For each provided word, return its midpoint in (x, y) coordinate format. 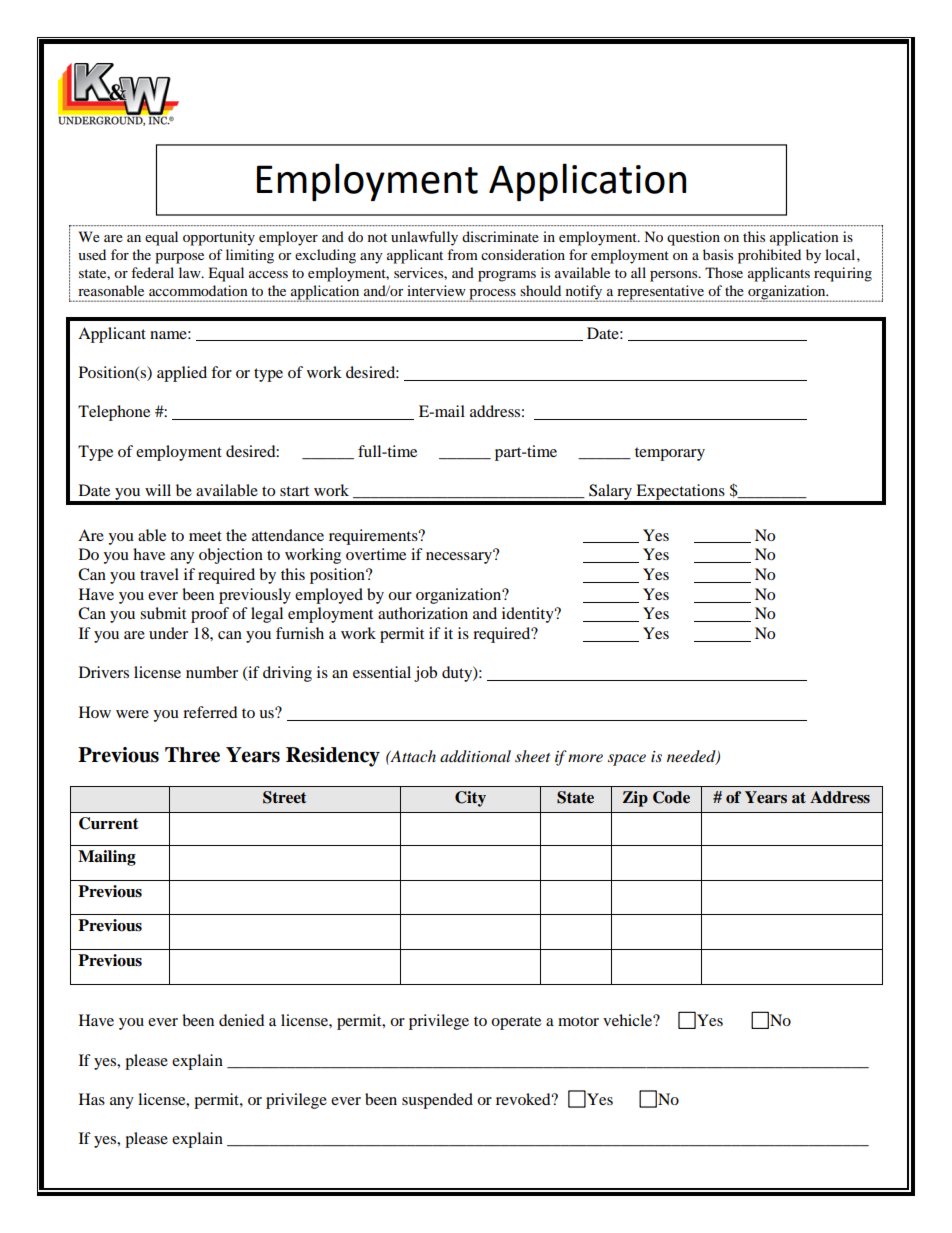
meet (205, 536)
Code (671, 797)
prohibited (769, 256)
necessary (460, 557)
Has (92, 1099)
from (462, 254)
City (470, 799)
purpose (179, 258)
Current (109, 823)
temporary (670, 454)
